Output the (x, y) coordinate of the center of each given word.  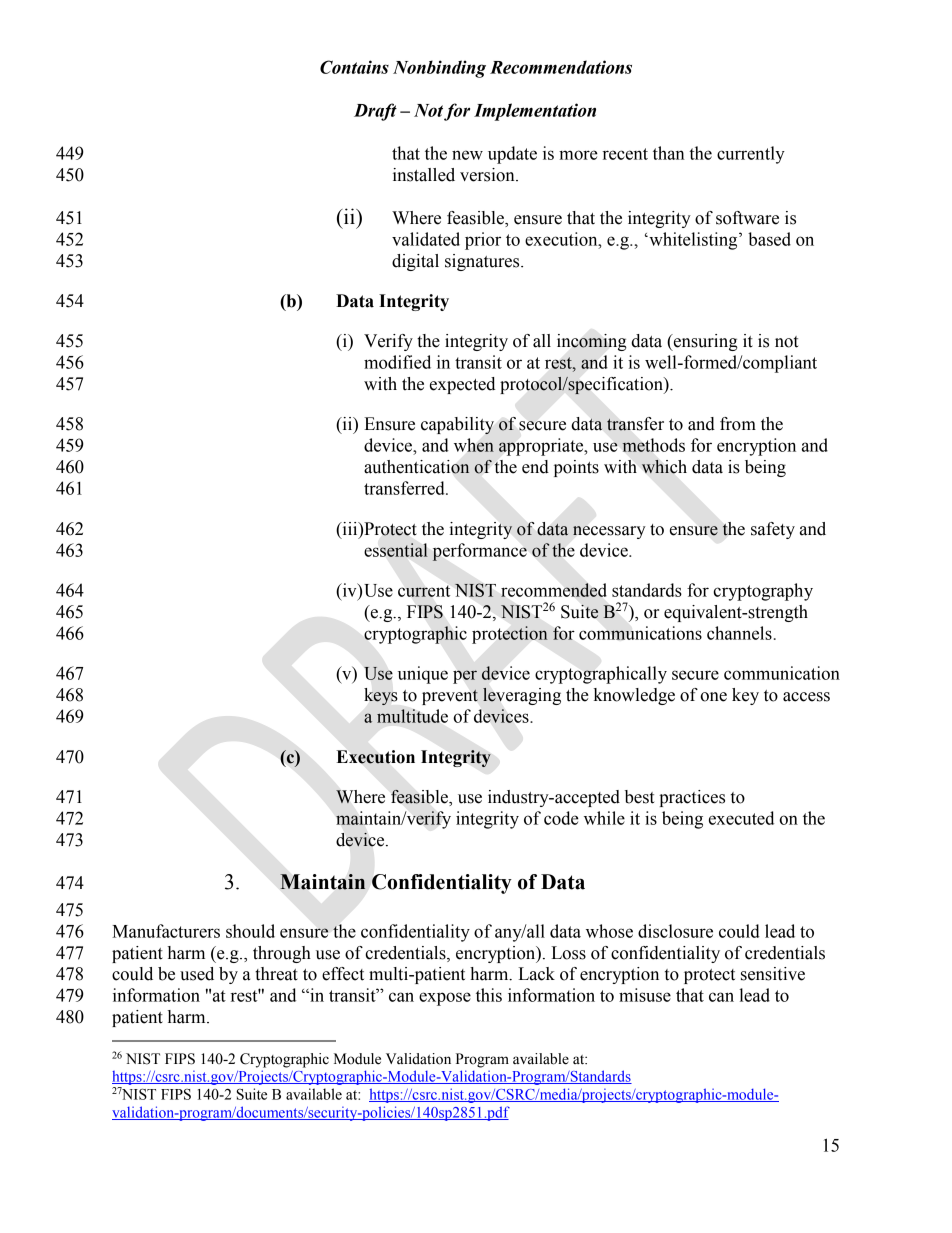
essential (396, 550)
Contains (354, 67)
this (489, 995)
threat (276, 974)
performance (479, 552)
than (669, 153)
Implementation (535, 112)
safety (773, 530)
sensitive (773, 974)
